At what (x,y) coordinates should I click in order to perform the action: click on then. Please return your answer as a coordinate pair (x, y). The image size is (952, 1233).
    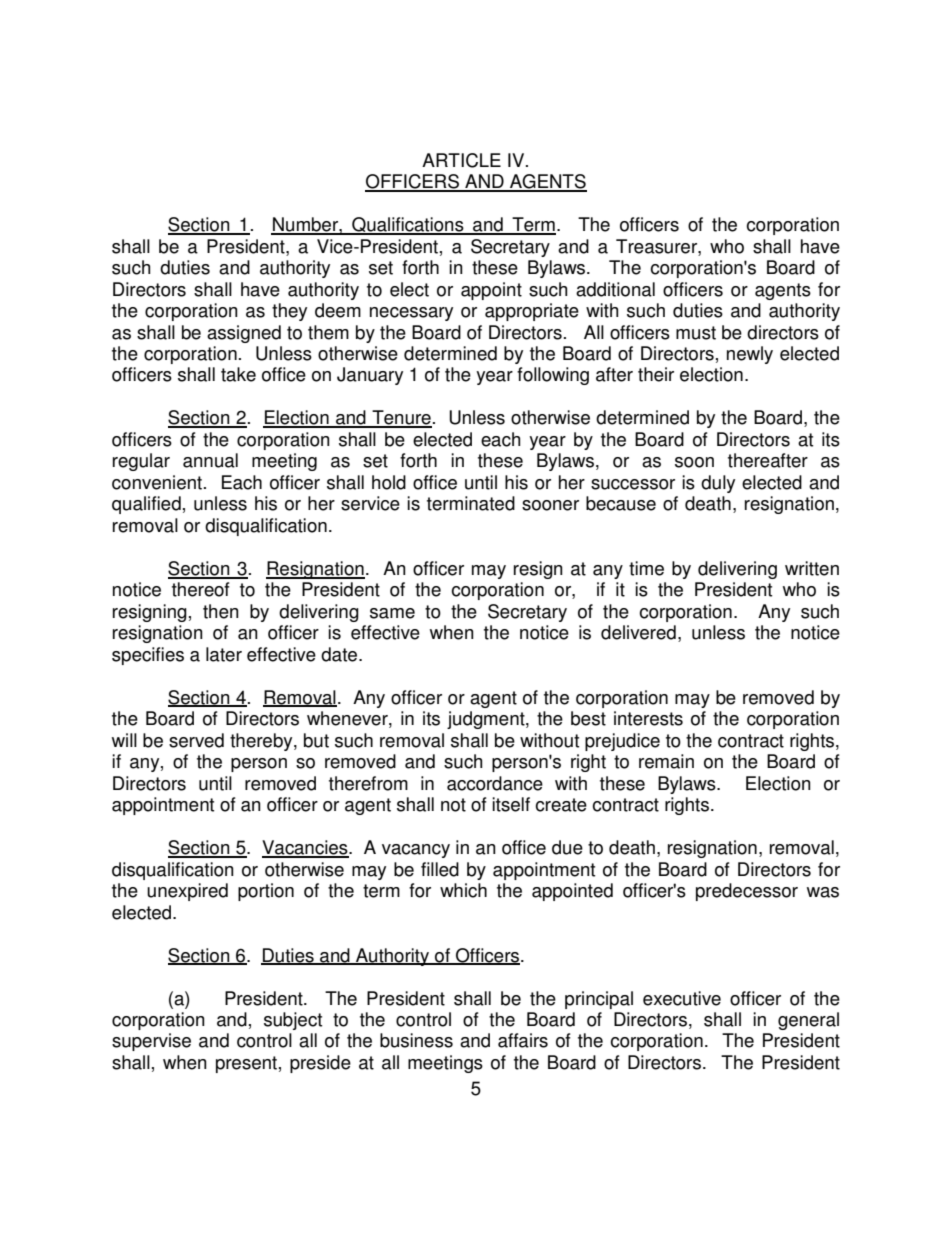
    Looking at the image, I should click on (221, 611).
